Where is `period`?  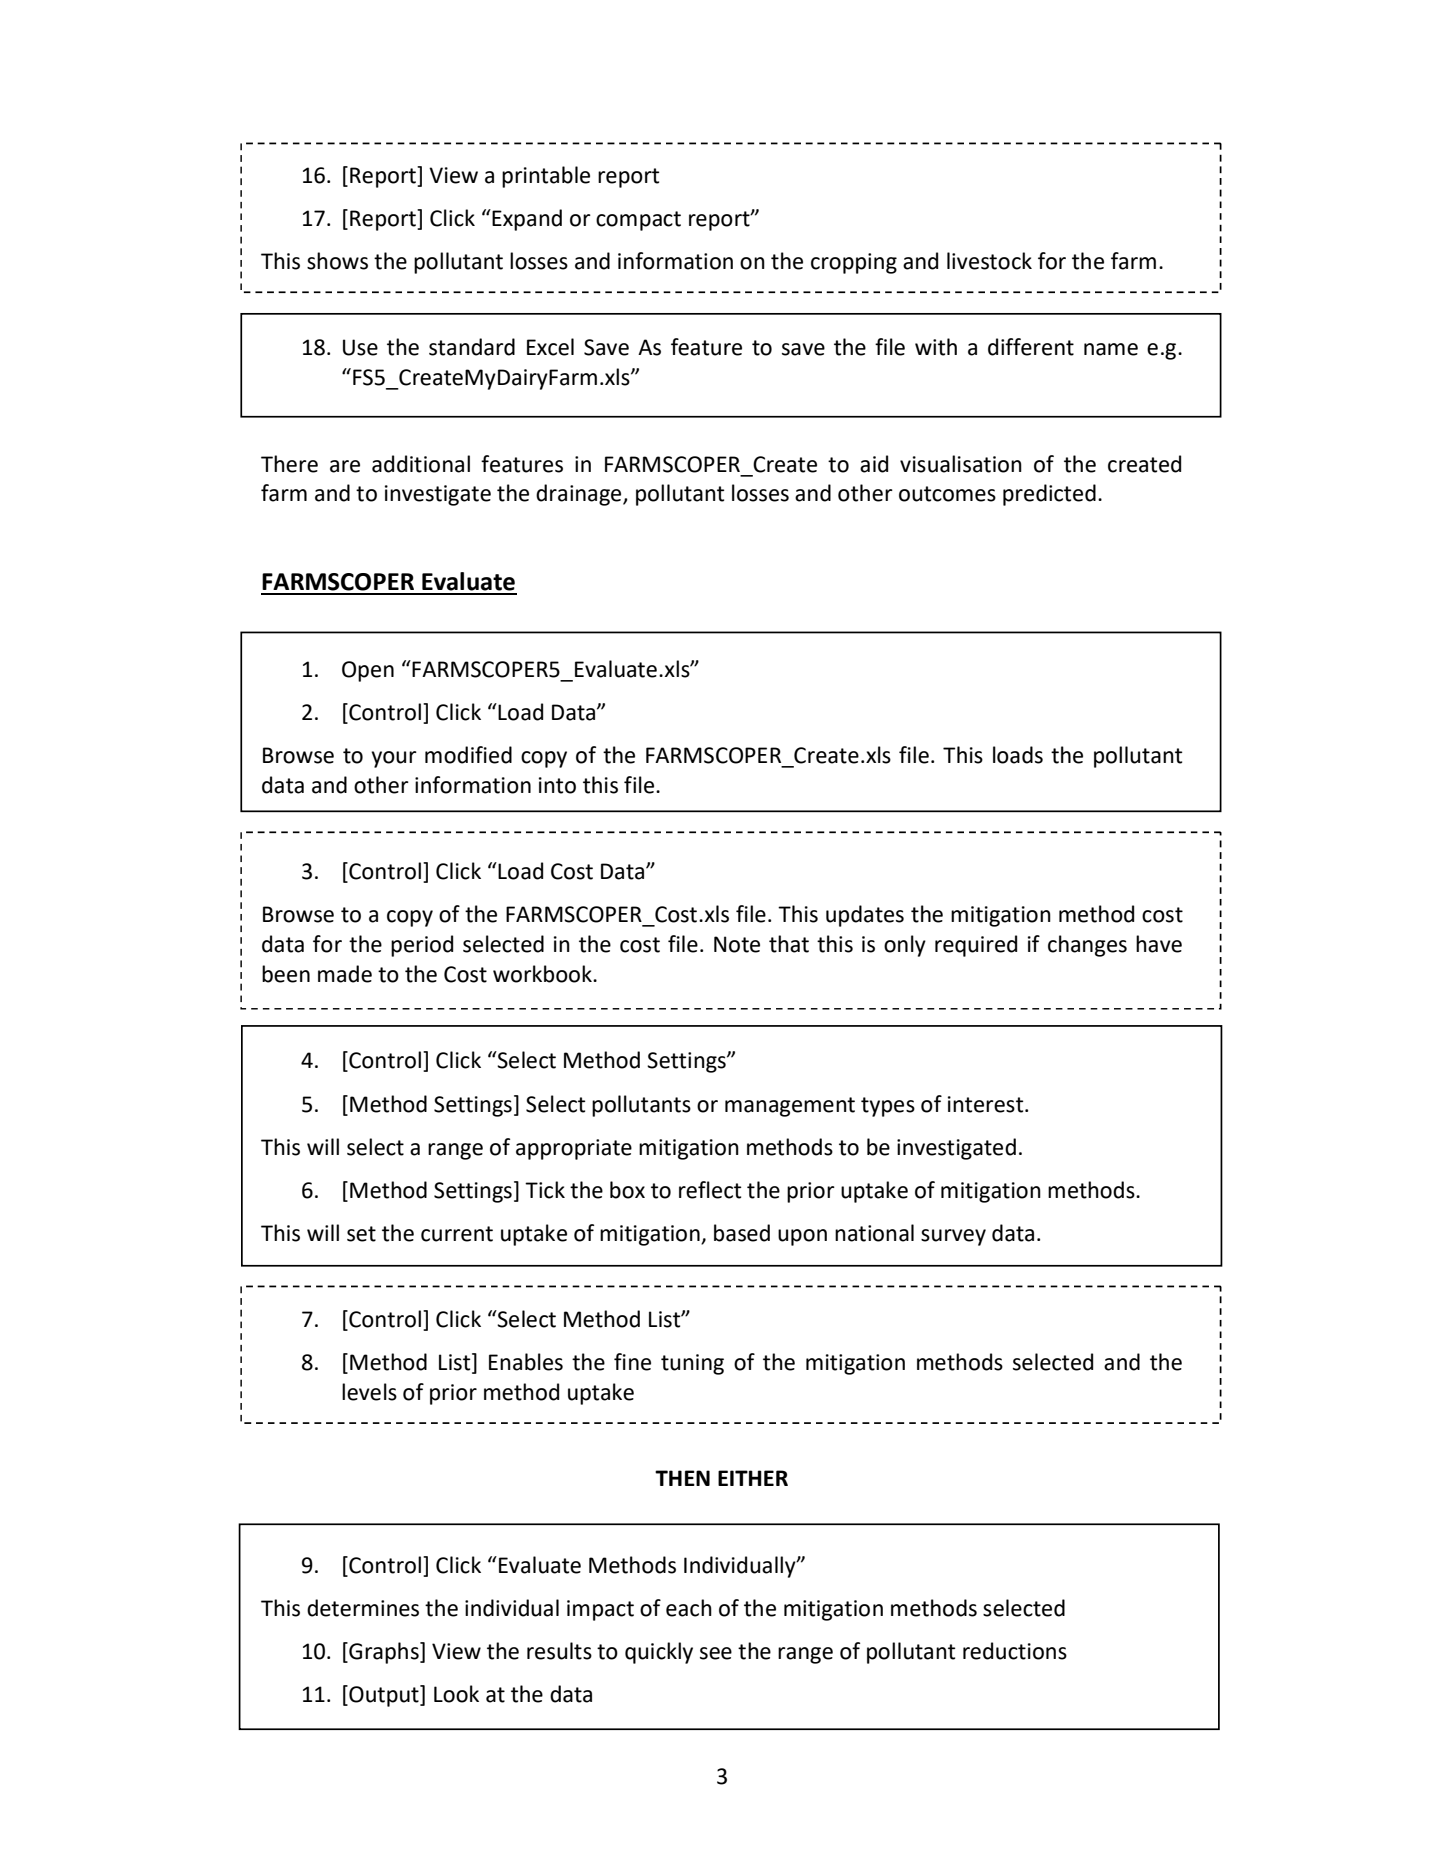
period is located at coordinates (422, 946).
